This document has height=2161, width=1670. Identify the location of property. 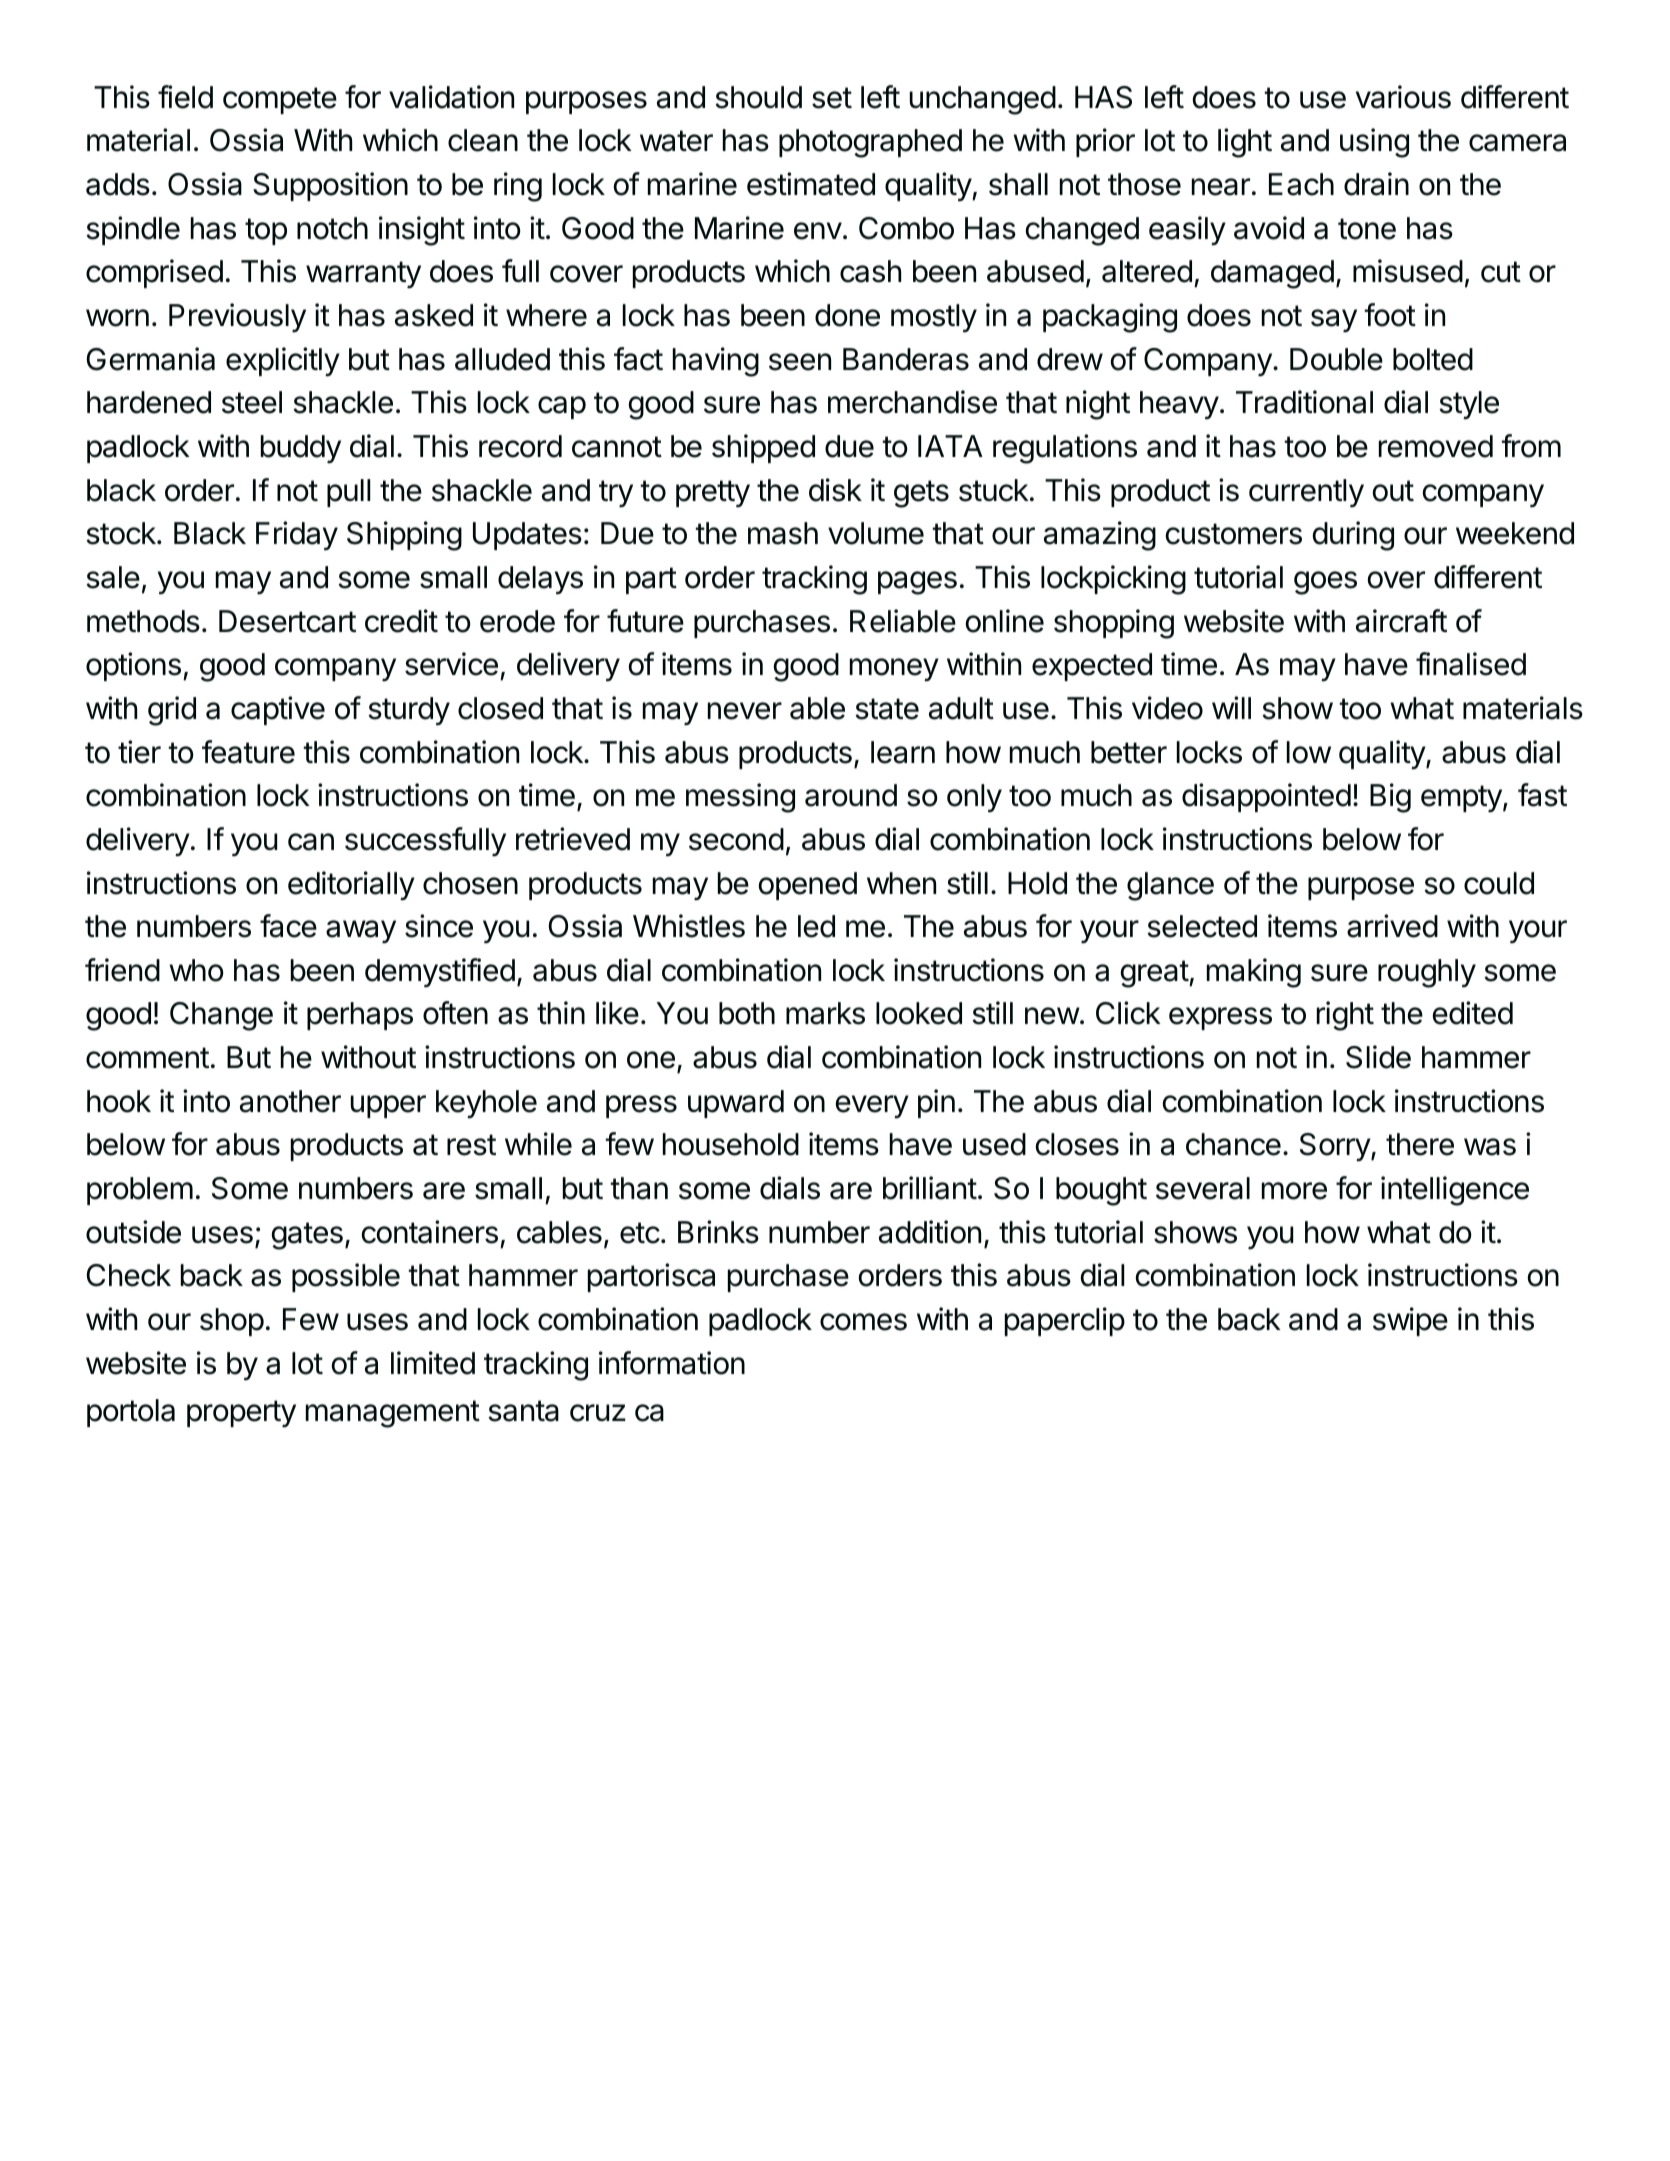
(241, 1413).
